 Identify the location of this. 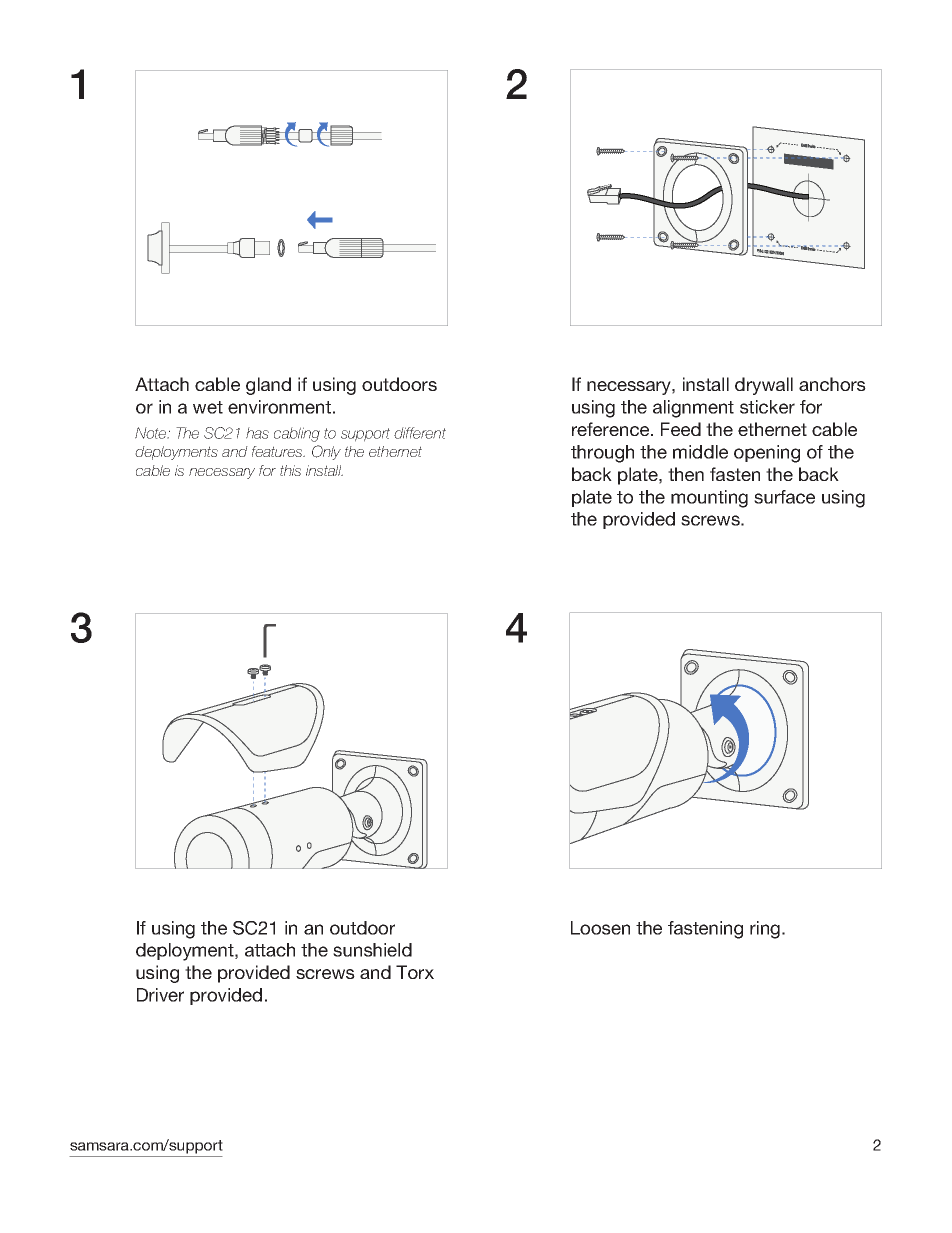
(290, 470).
